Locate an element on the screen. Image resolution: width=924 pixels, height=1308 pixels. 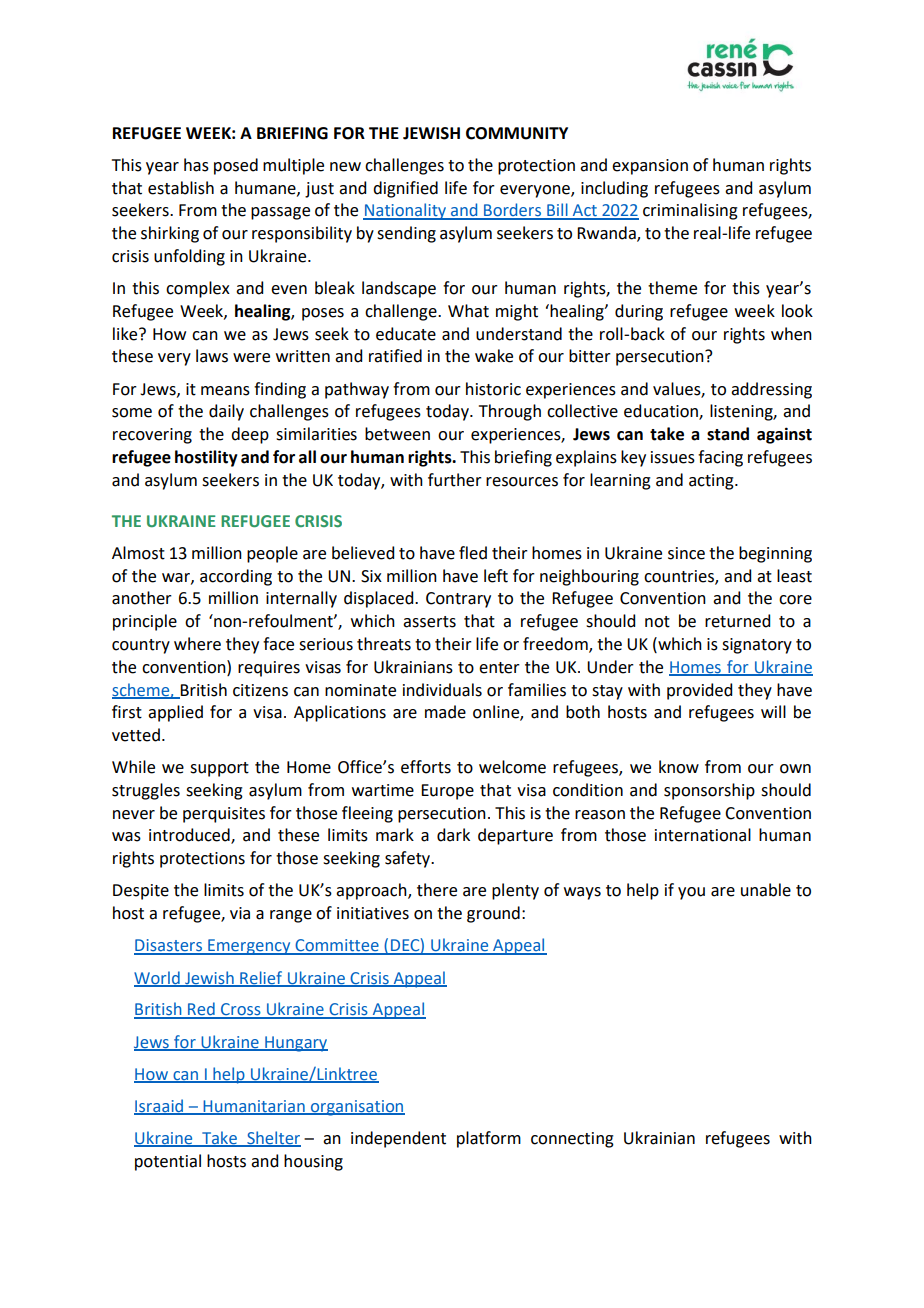
signatory is located at coordinates (757, 646).
